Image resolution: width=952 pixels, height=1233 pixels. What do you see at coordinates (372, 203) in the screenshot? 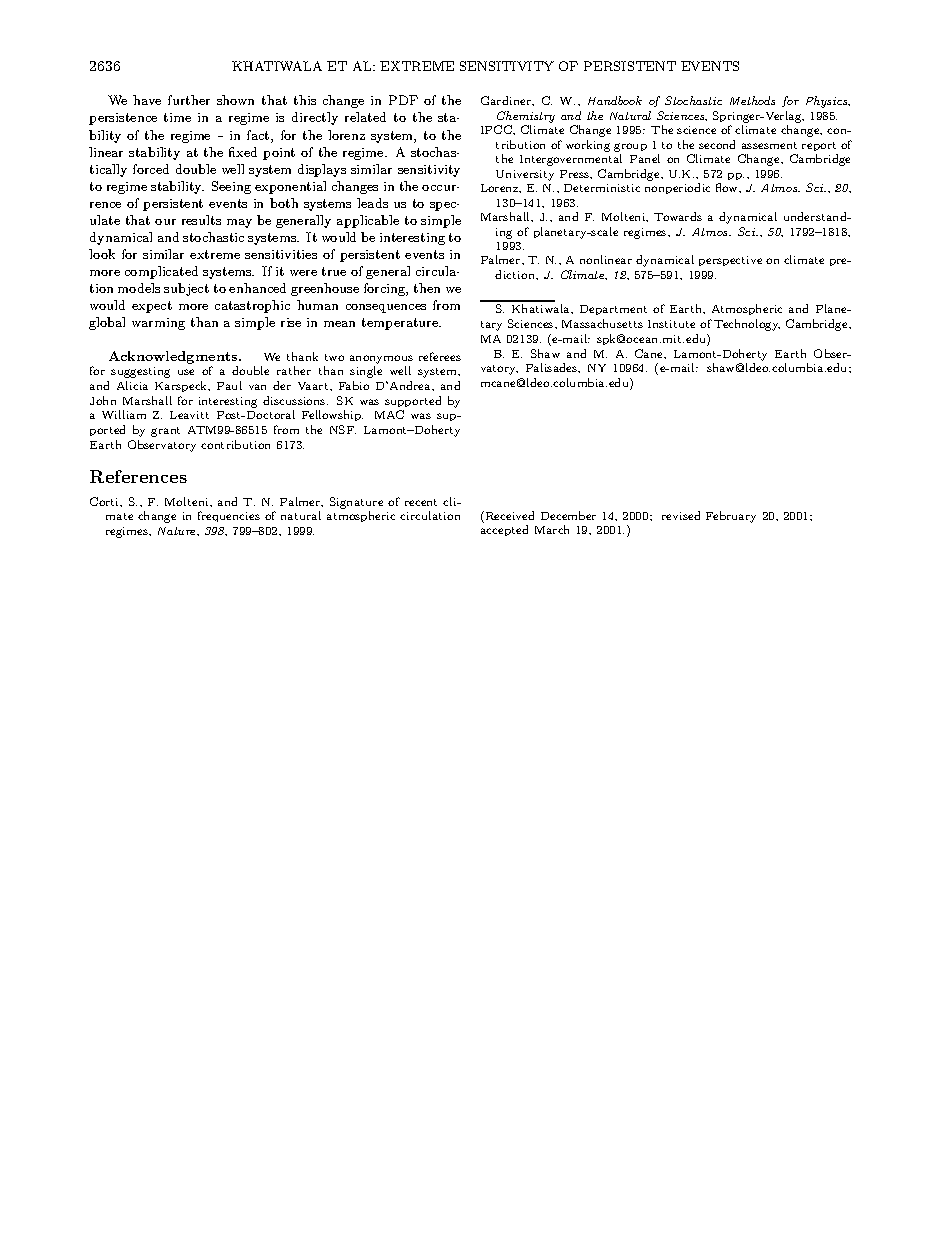
I see `leads` at bounding box center [372, 203].
